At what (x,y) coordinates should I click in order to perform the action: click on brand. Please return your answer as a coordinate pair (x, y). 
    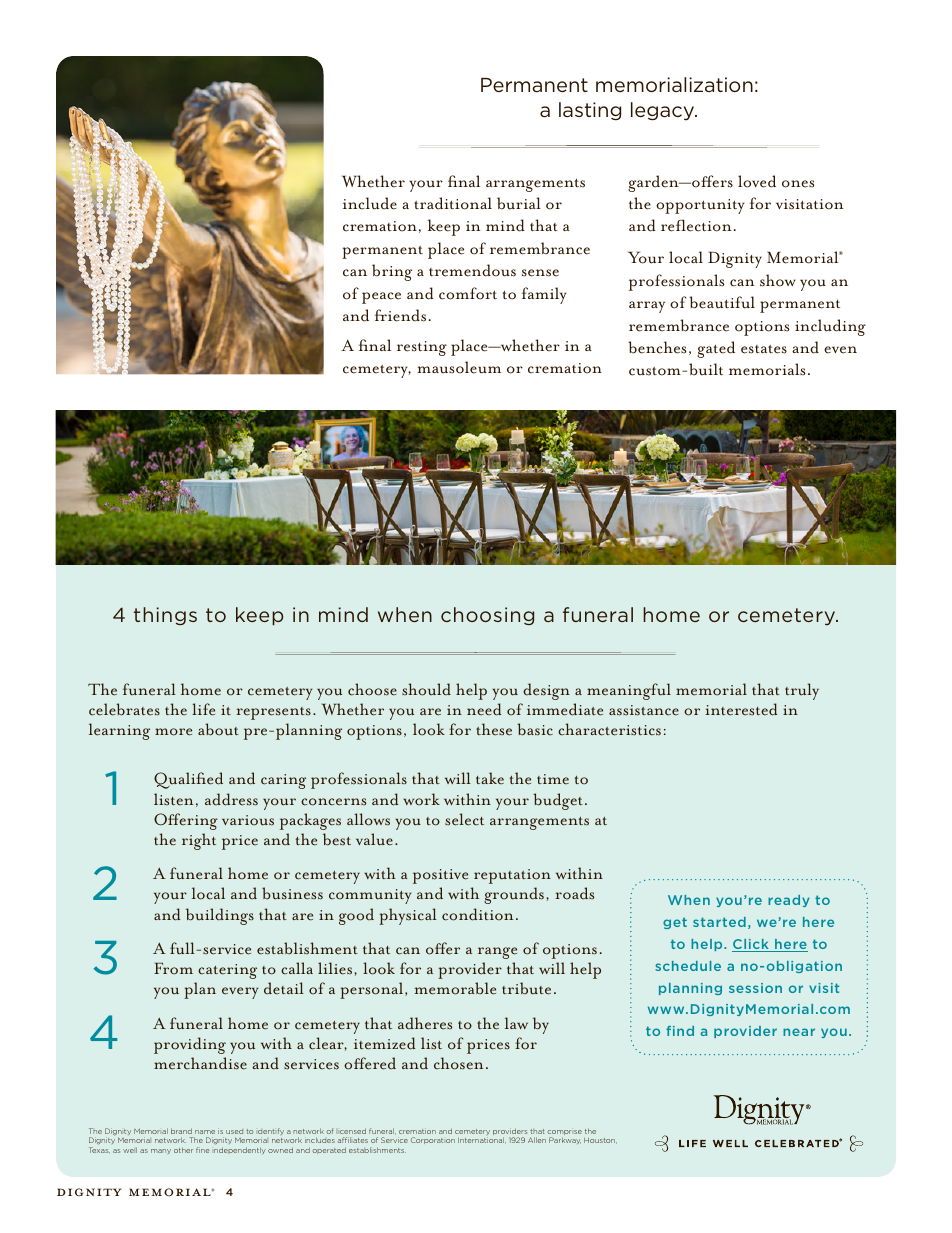
    Looking at the image, I should click on (181, 1131).
